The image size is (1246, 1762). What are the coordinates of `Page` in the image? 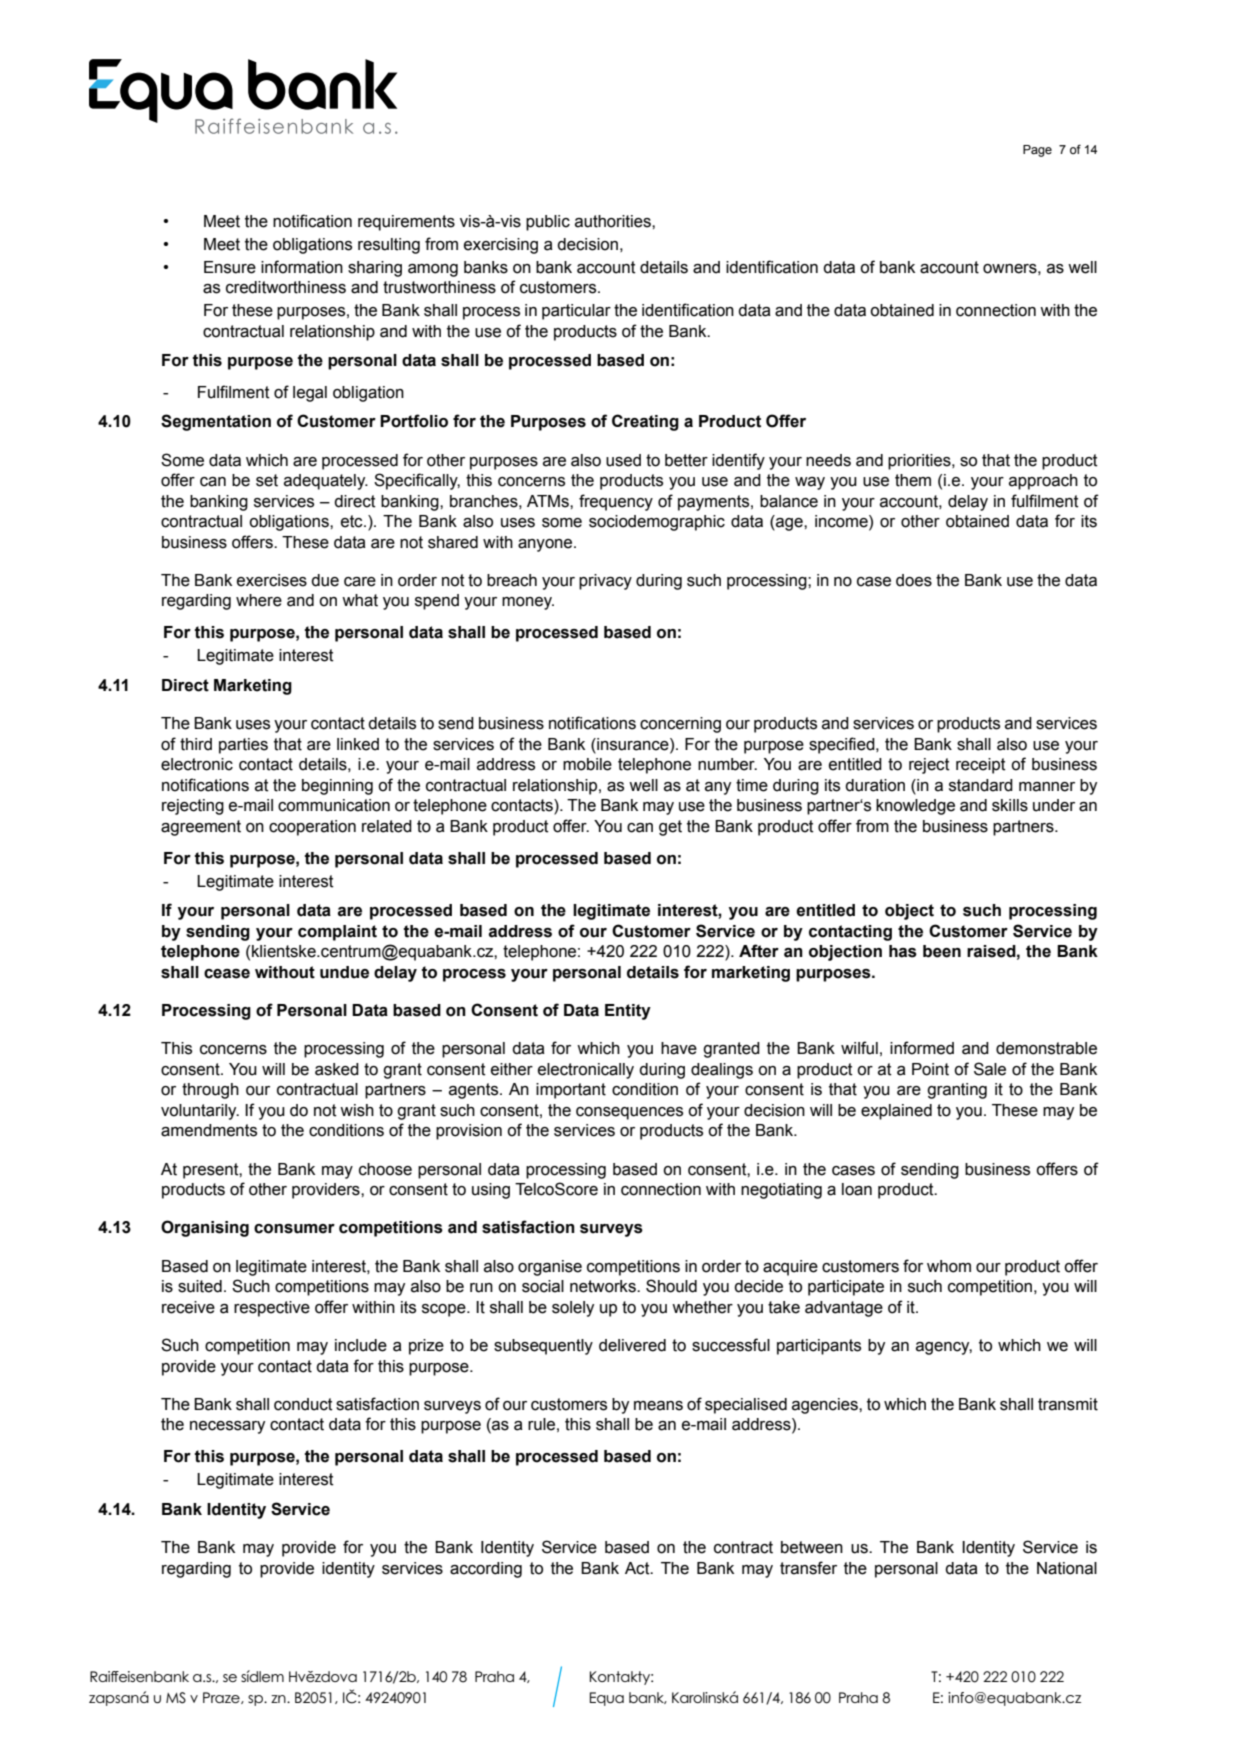 It's located at (1037, 151).
